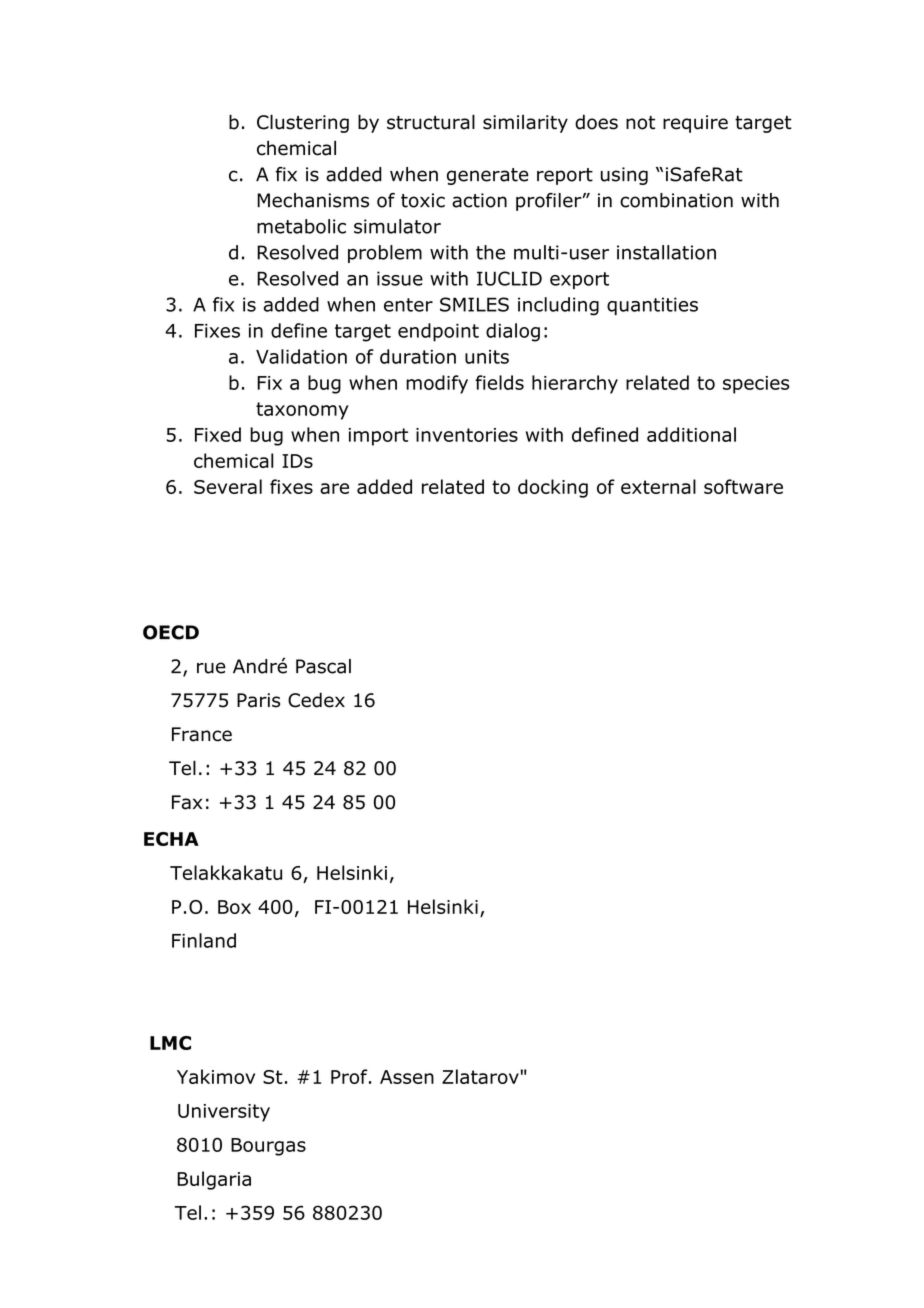 The width and height of the page is (924, 1308). I want to click on software, so click(743, 486).
